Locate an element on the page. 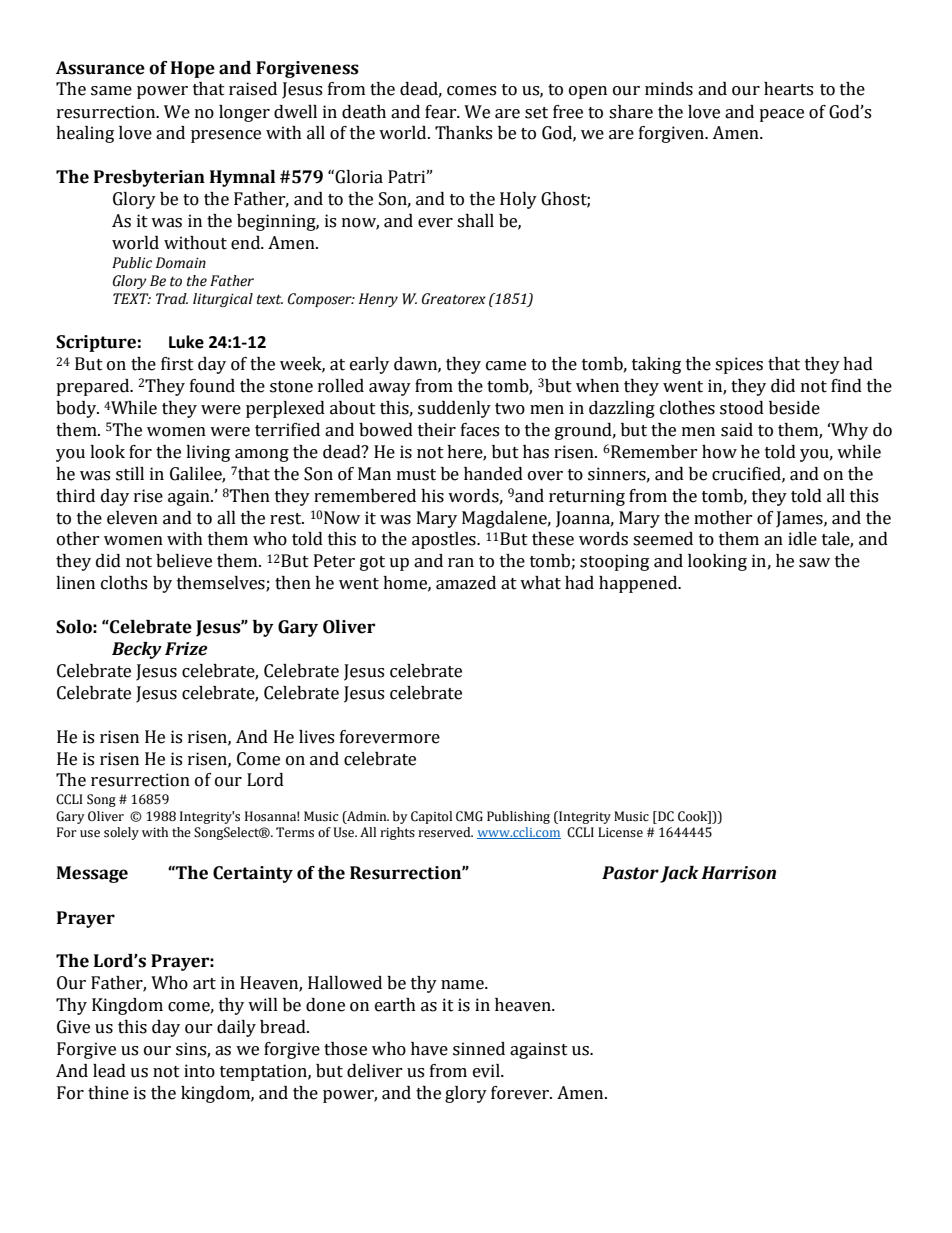  sinned is located at coordinates (479, 1049).
